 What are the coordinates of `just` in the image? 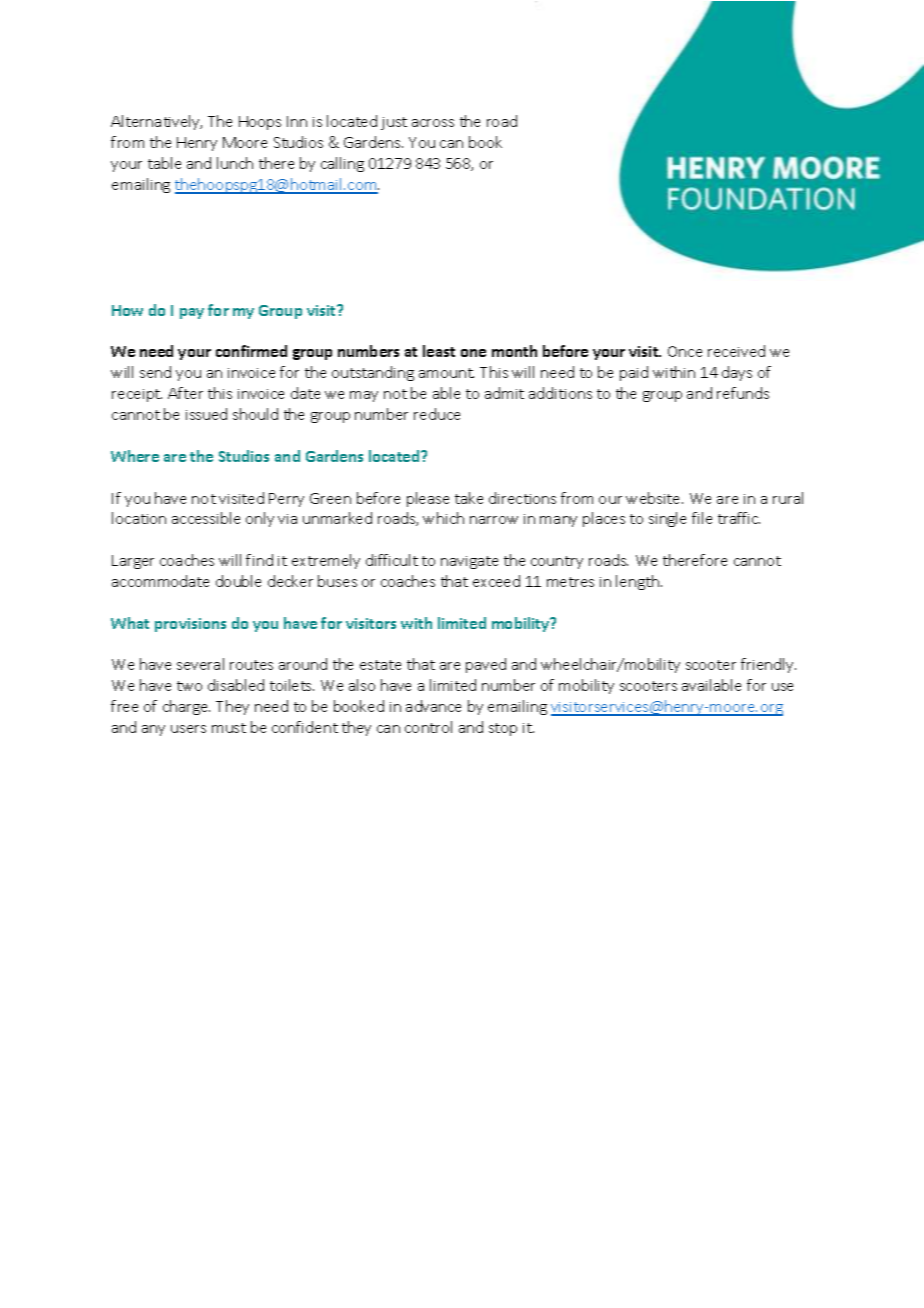 It's located at (394, 123).
